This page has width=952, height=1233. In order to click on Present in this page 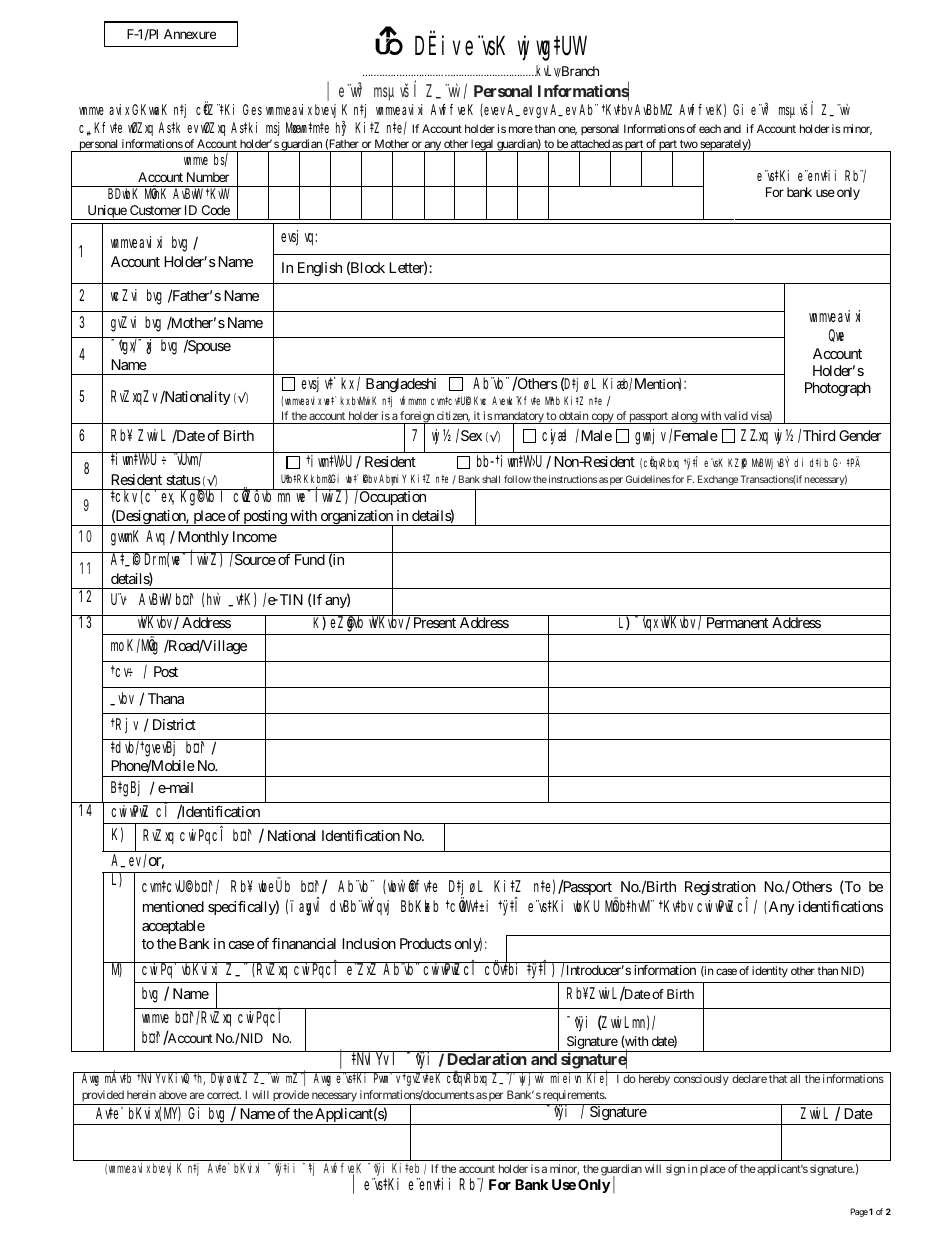, I will do `click(435, 622)`.
